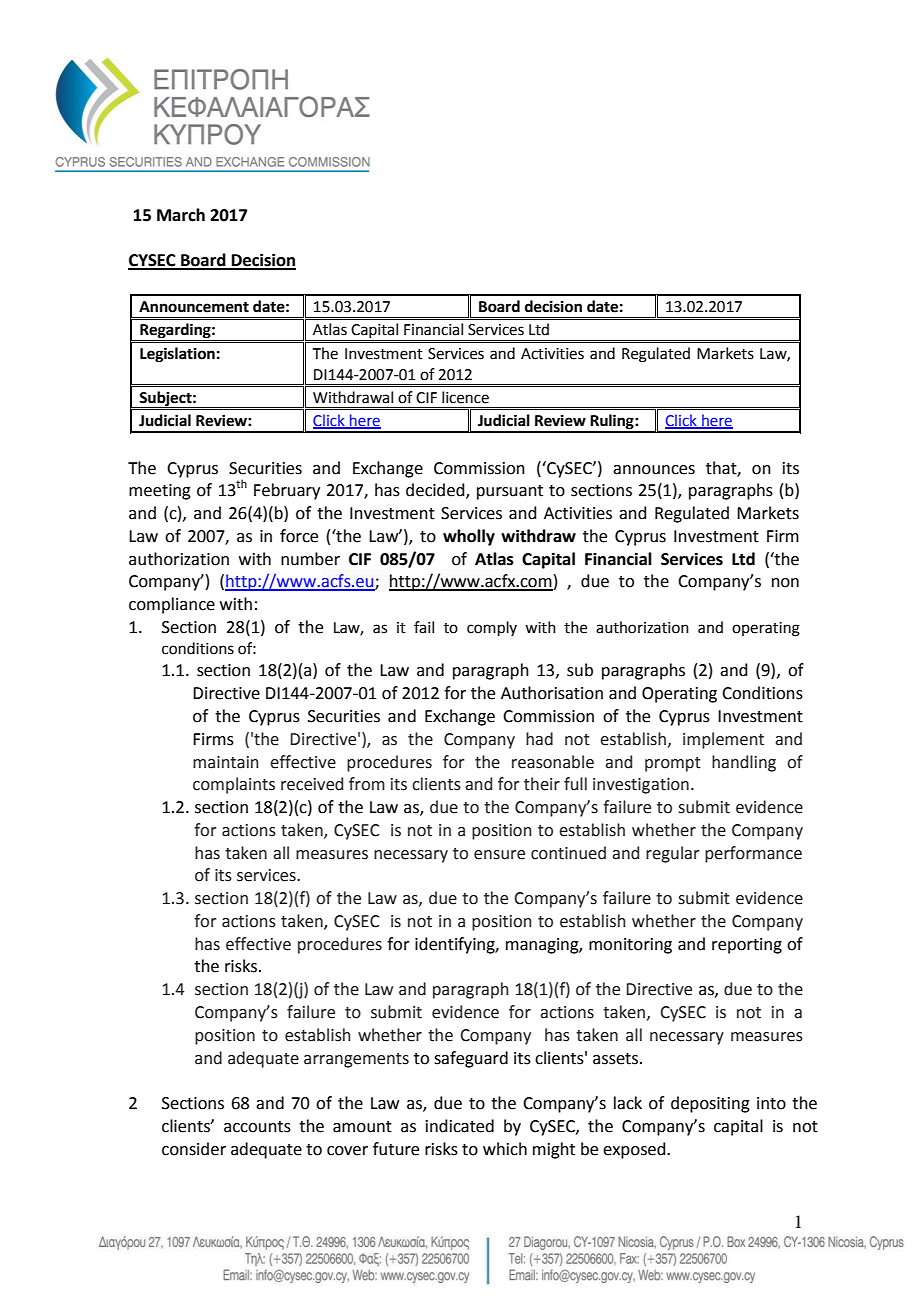  What do you see at coordinates (436, 491) in the screenshot?
I see `decided` at bounding box center [436, 491].
